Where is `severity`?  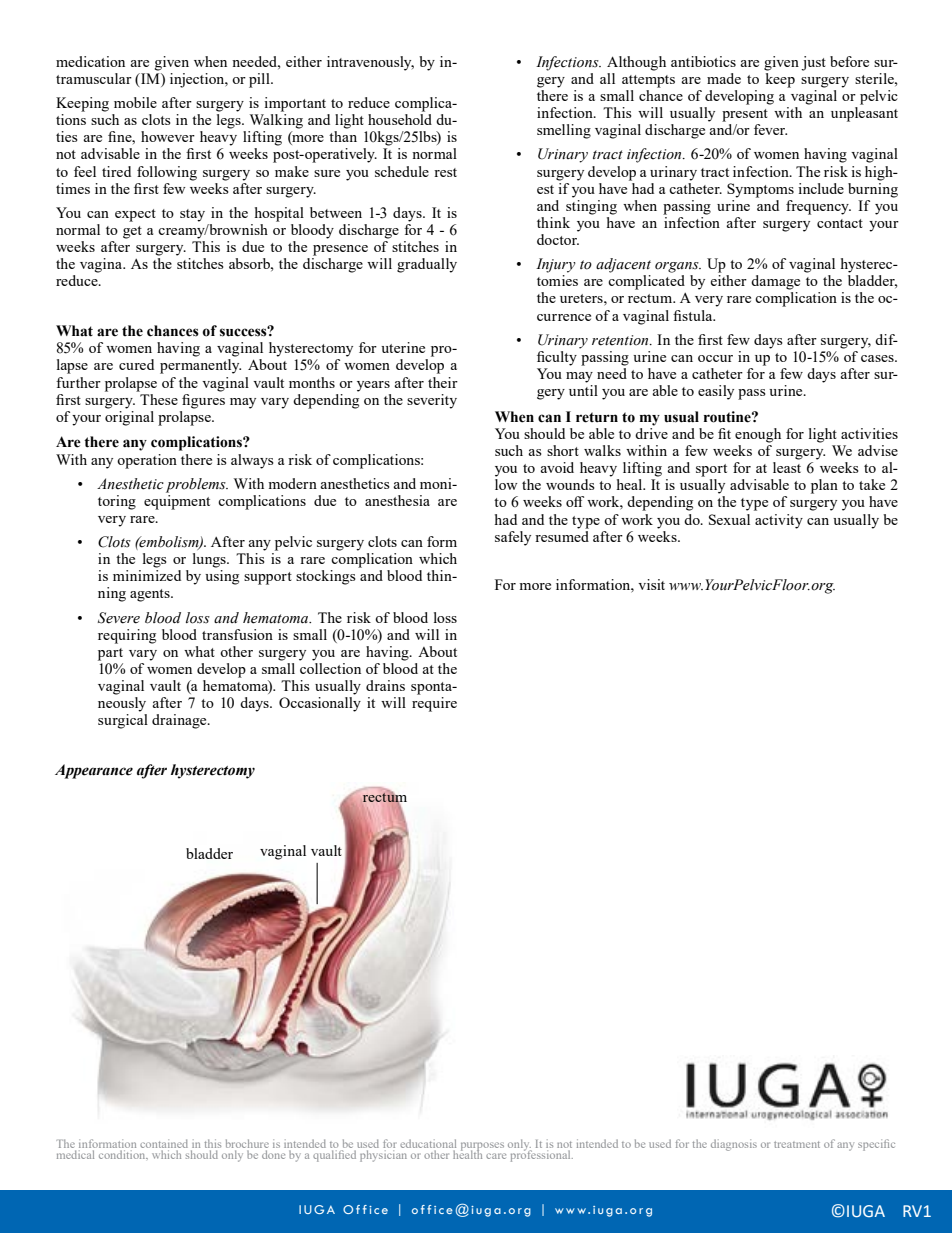 severity is located at coordinates (432, 401).
